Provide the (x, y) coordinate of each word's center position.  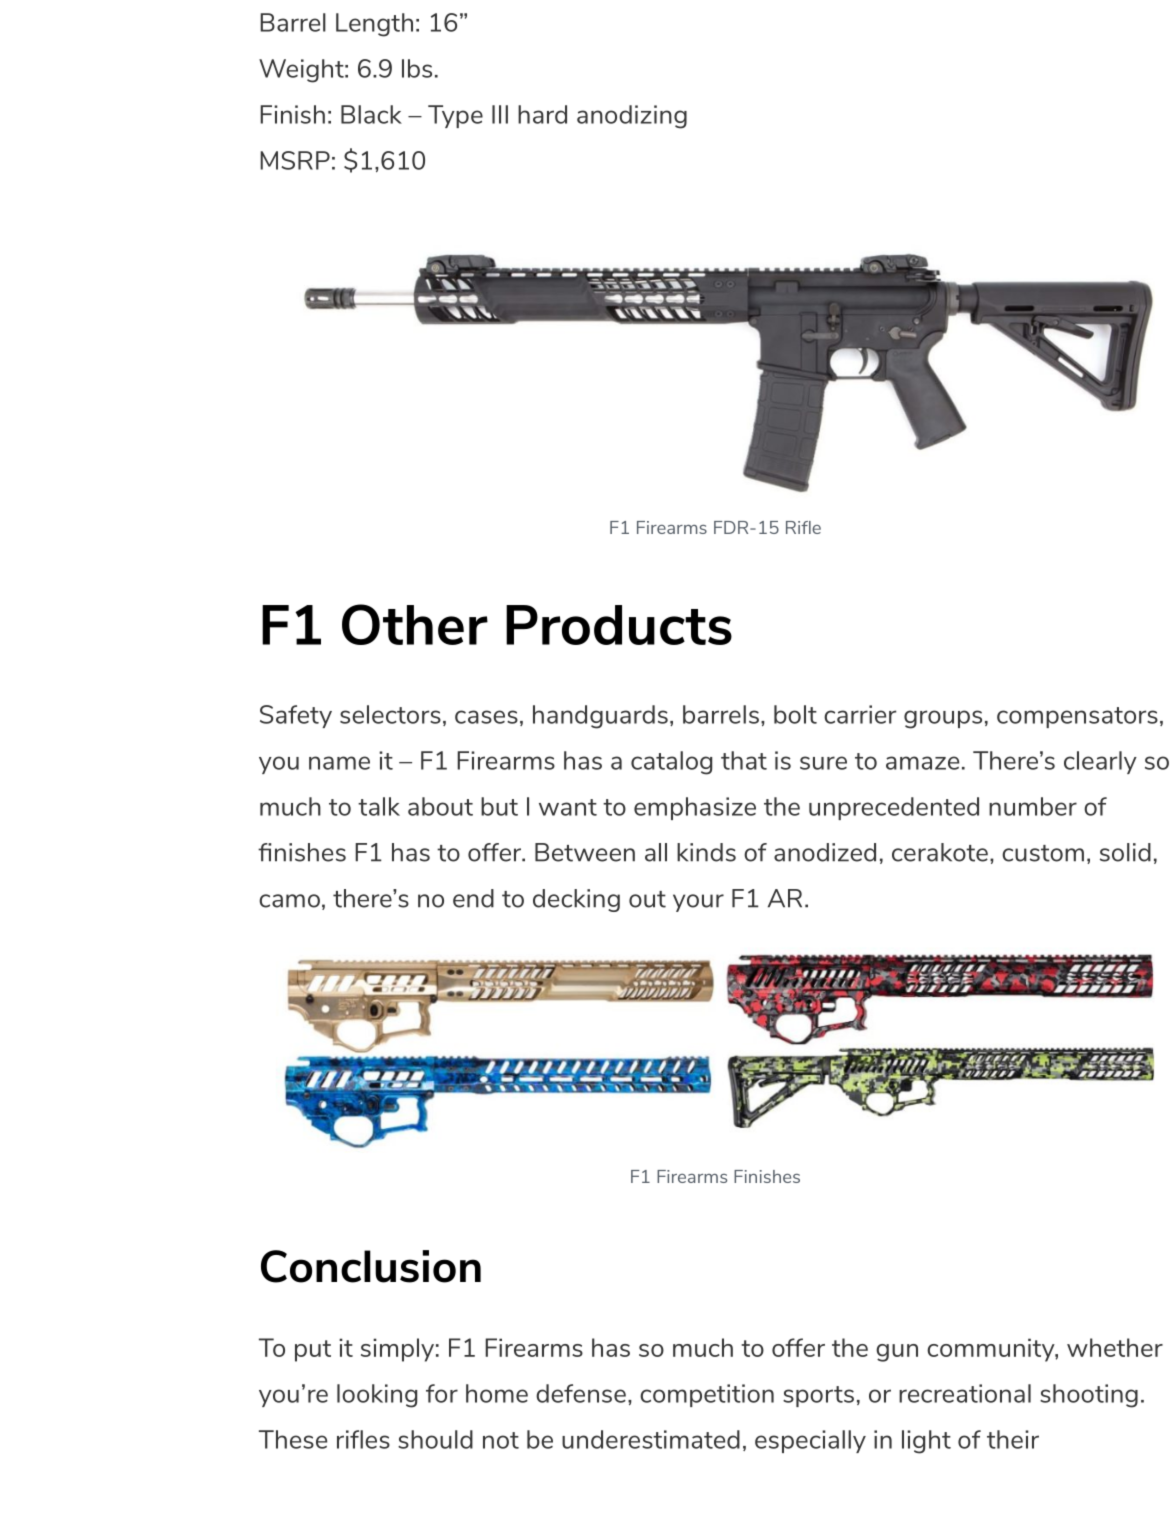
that (744, 760)
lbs (417, 68)
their (1013, 1439)
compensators (1077, 717)
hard (542, 114)
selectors (390, 714)
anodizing (632, 117)
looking (377, 1396)
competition (707, 1395)
